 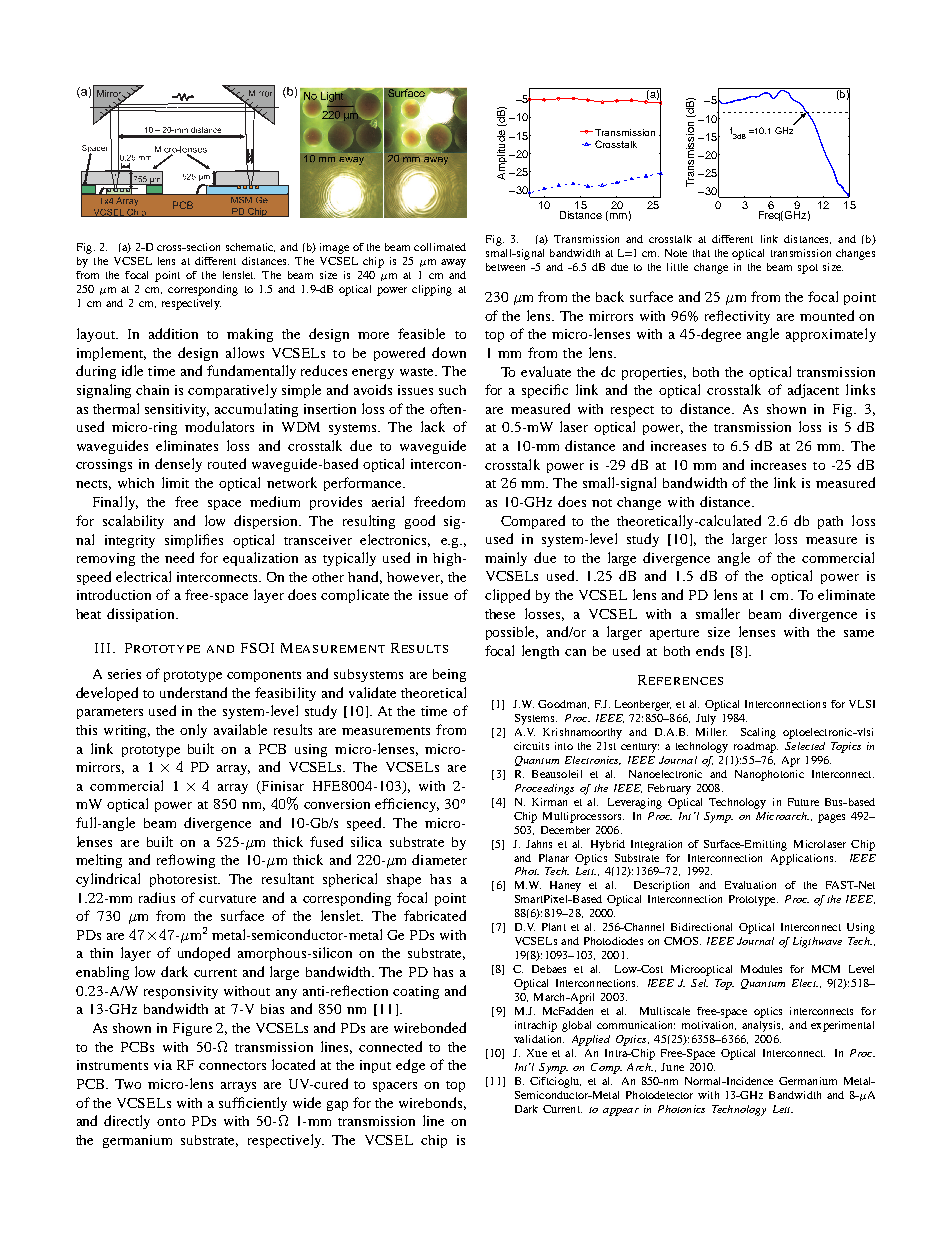 What do you see at coordinates (410, 1066) in the screenshot?
I see `edge` at bounding box center [410, 1066].
